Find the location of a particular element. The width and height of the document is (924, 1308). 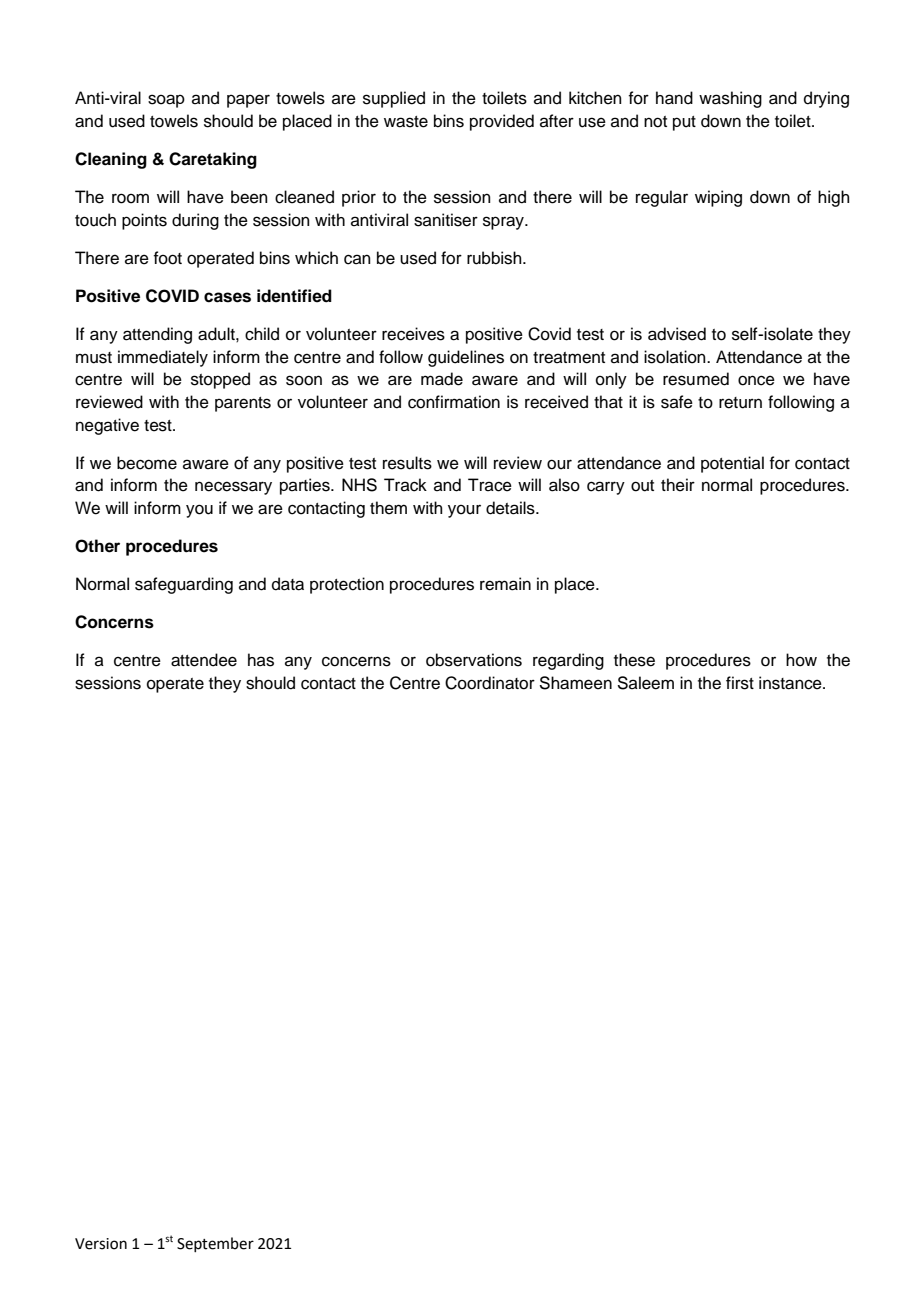

first is located at coordinates (740, 683).
